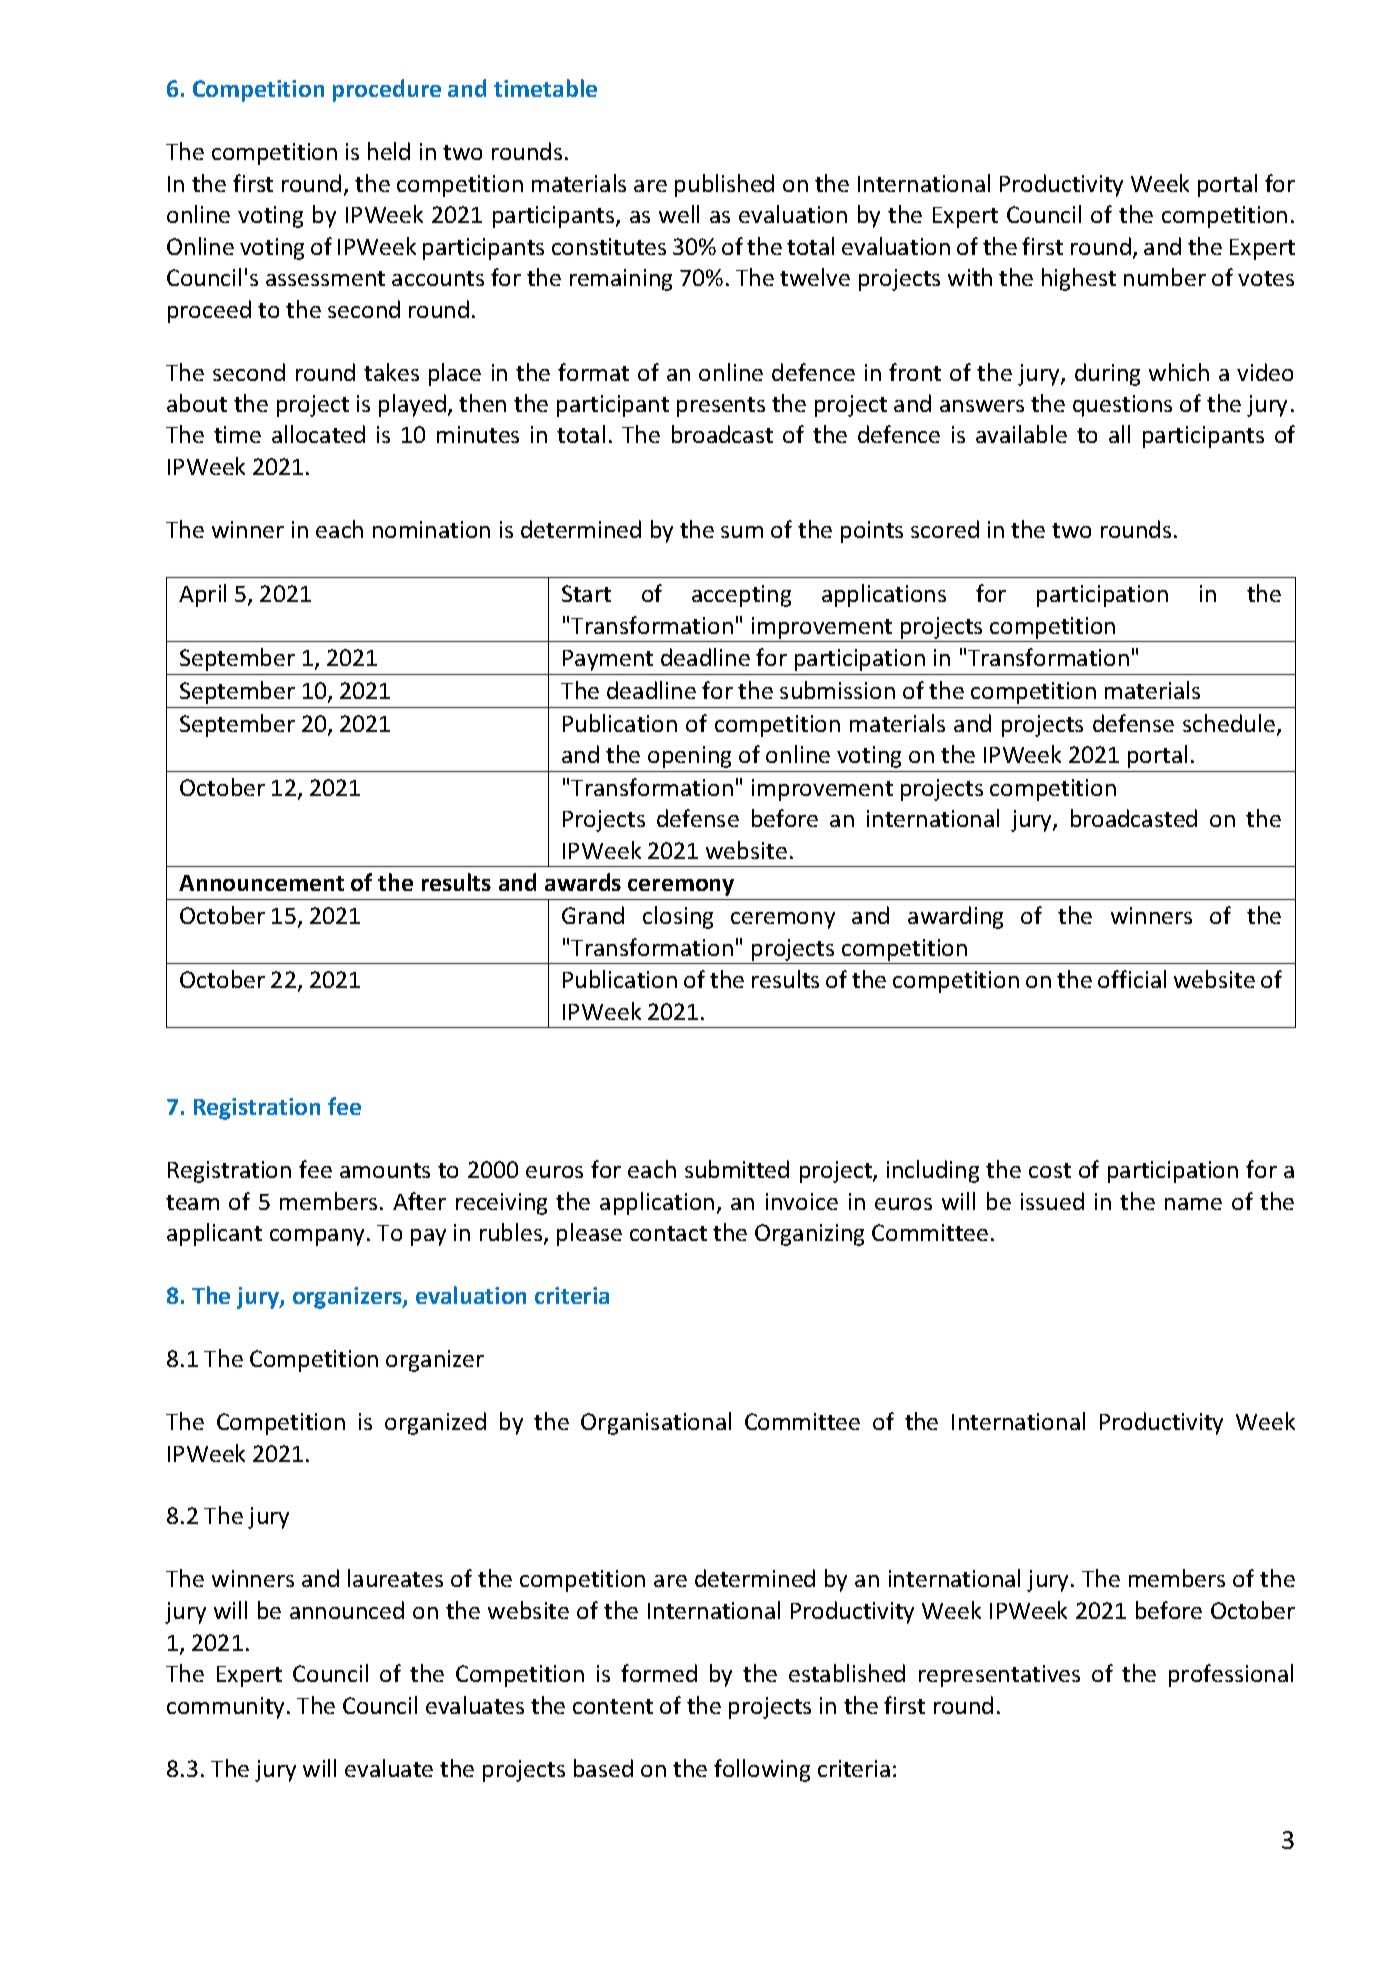  What do you see at coordinates (742, 532) in the screenshot?
I see `sum` at bounding box center [742, 532].
